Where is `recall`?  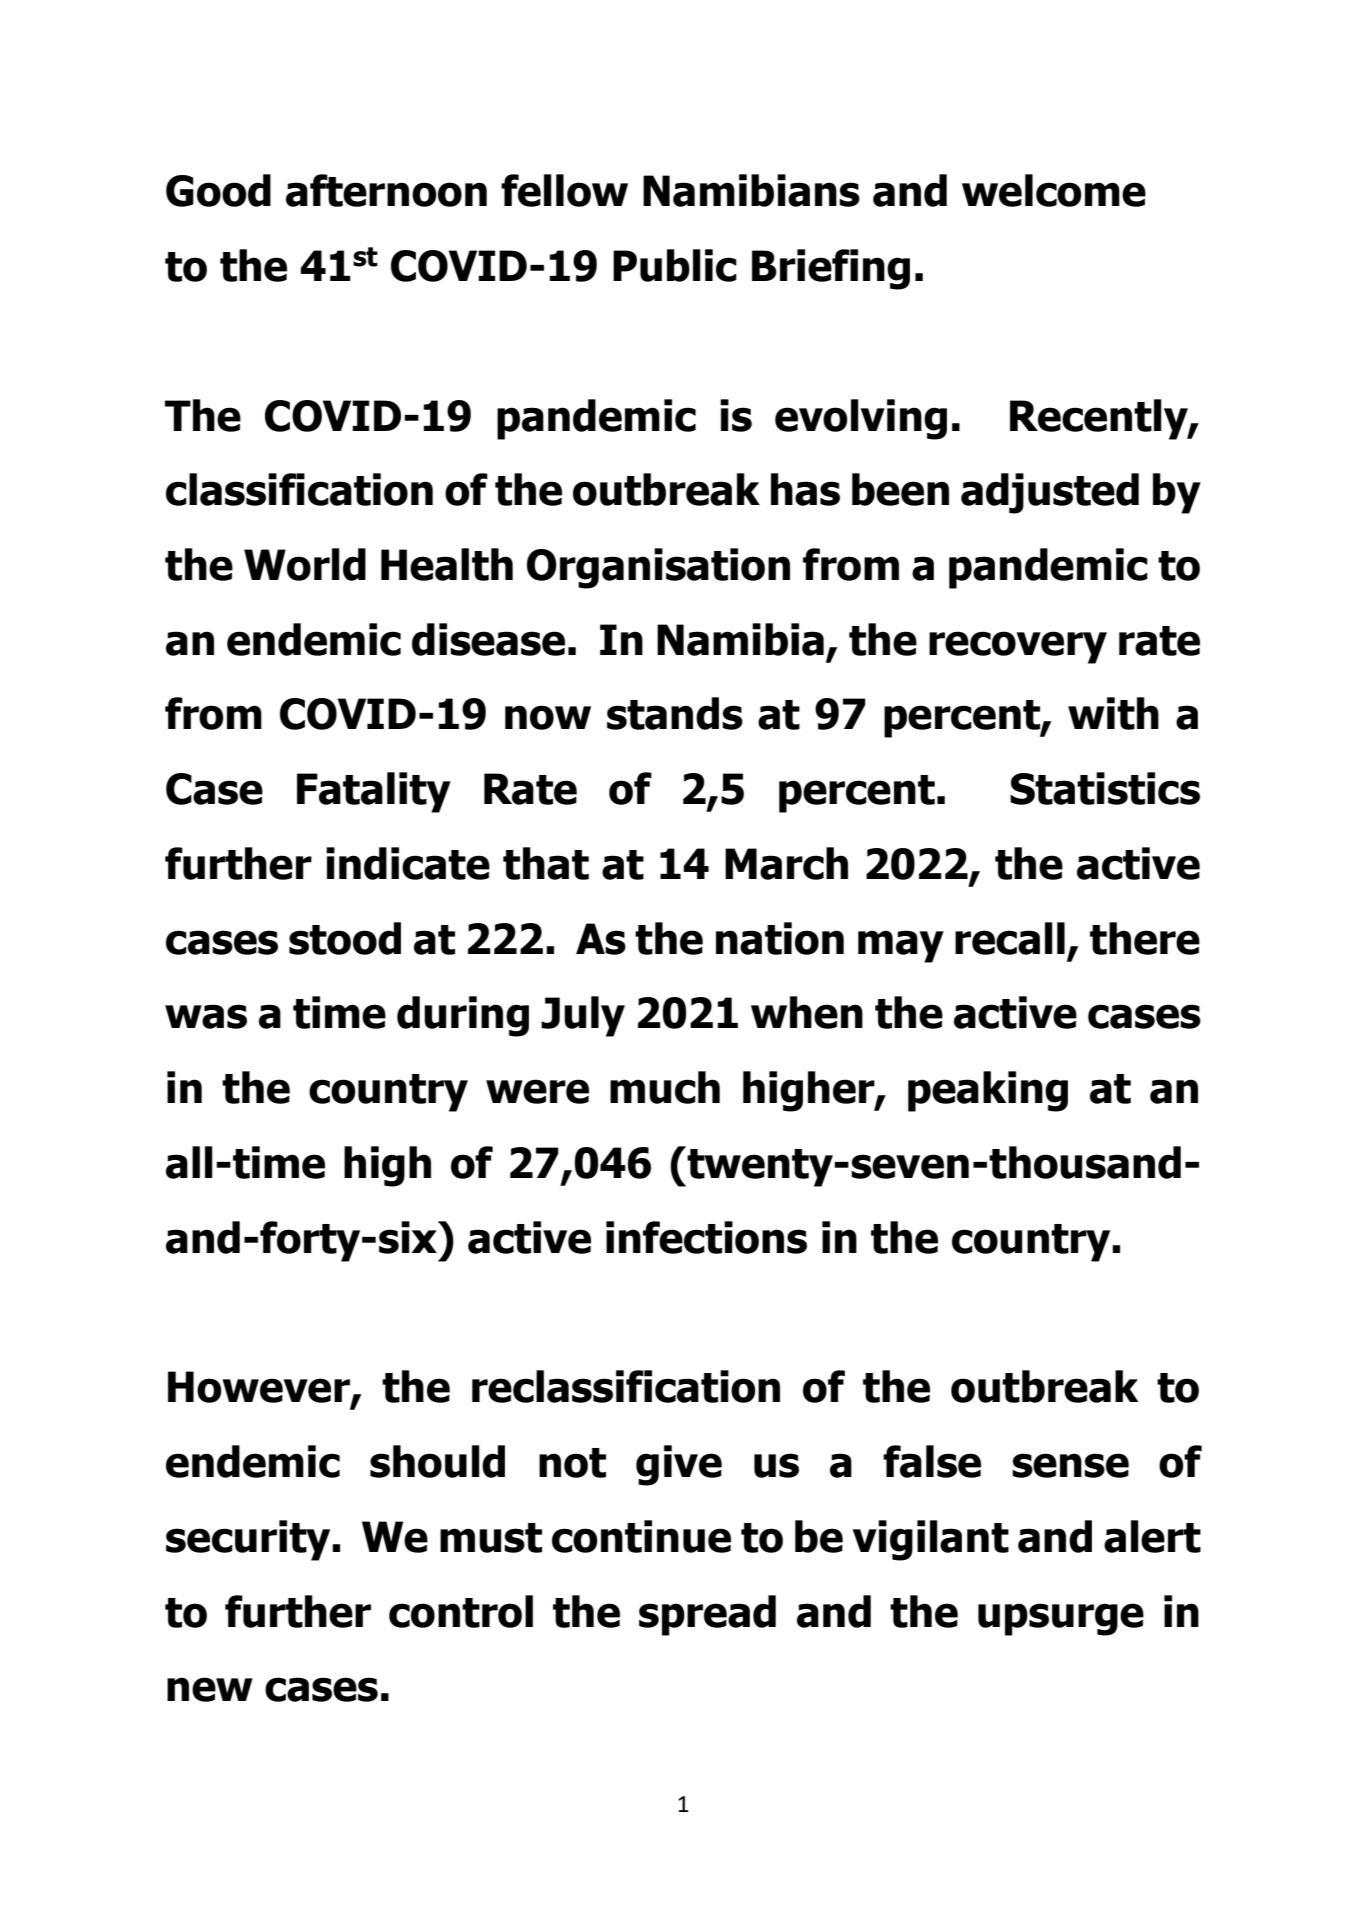 recall is located at coordinates (1010, 938).
